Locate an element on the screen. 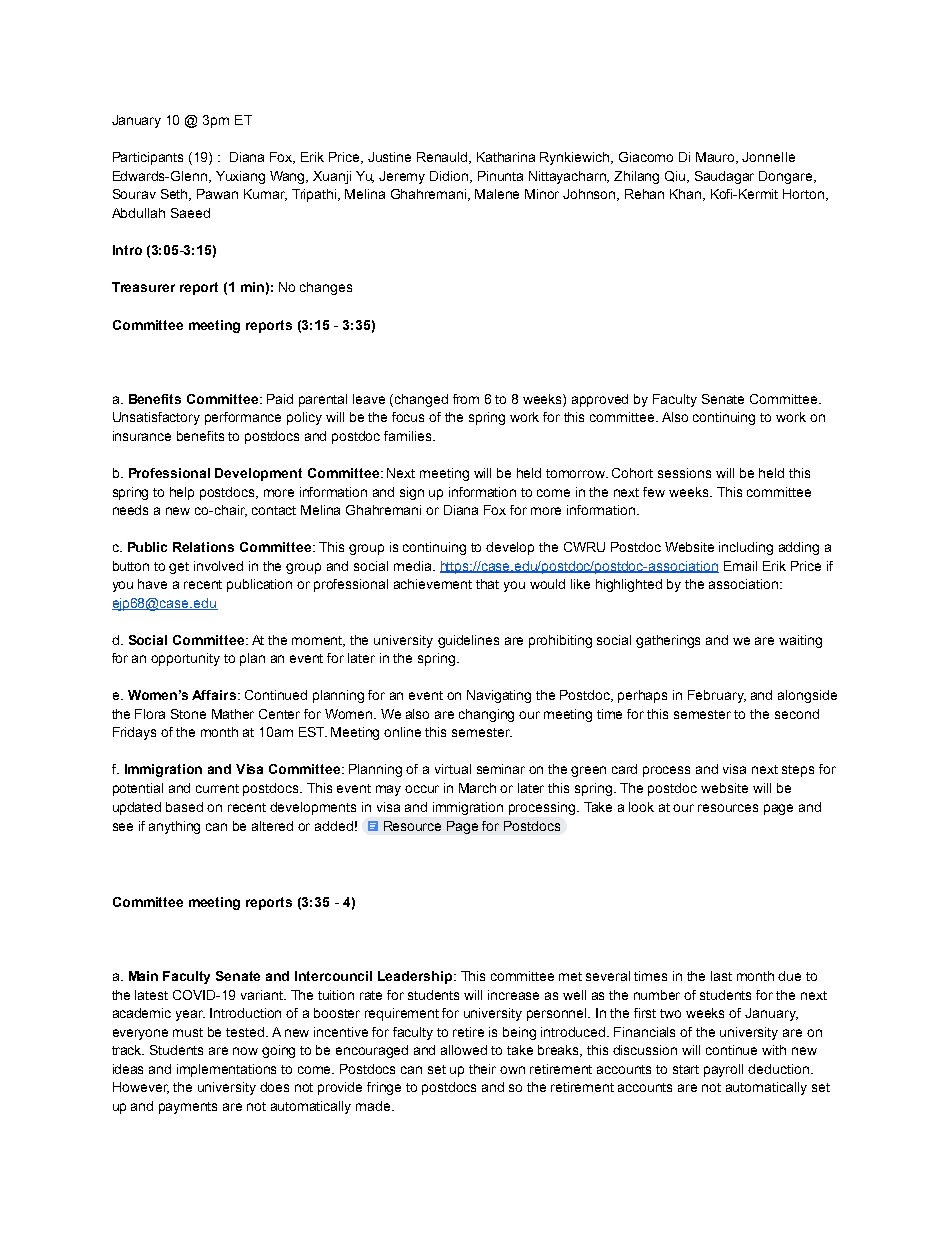 Image resolution: width=952 pixels, height=1233 pixels. from is located at coordinates (466, 399).
